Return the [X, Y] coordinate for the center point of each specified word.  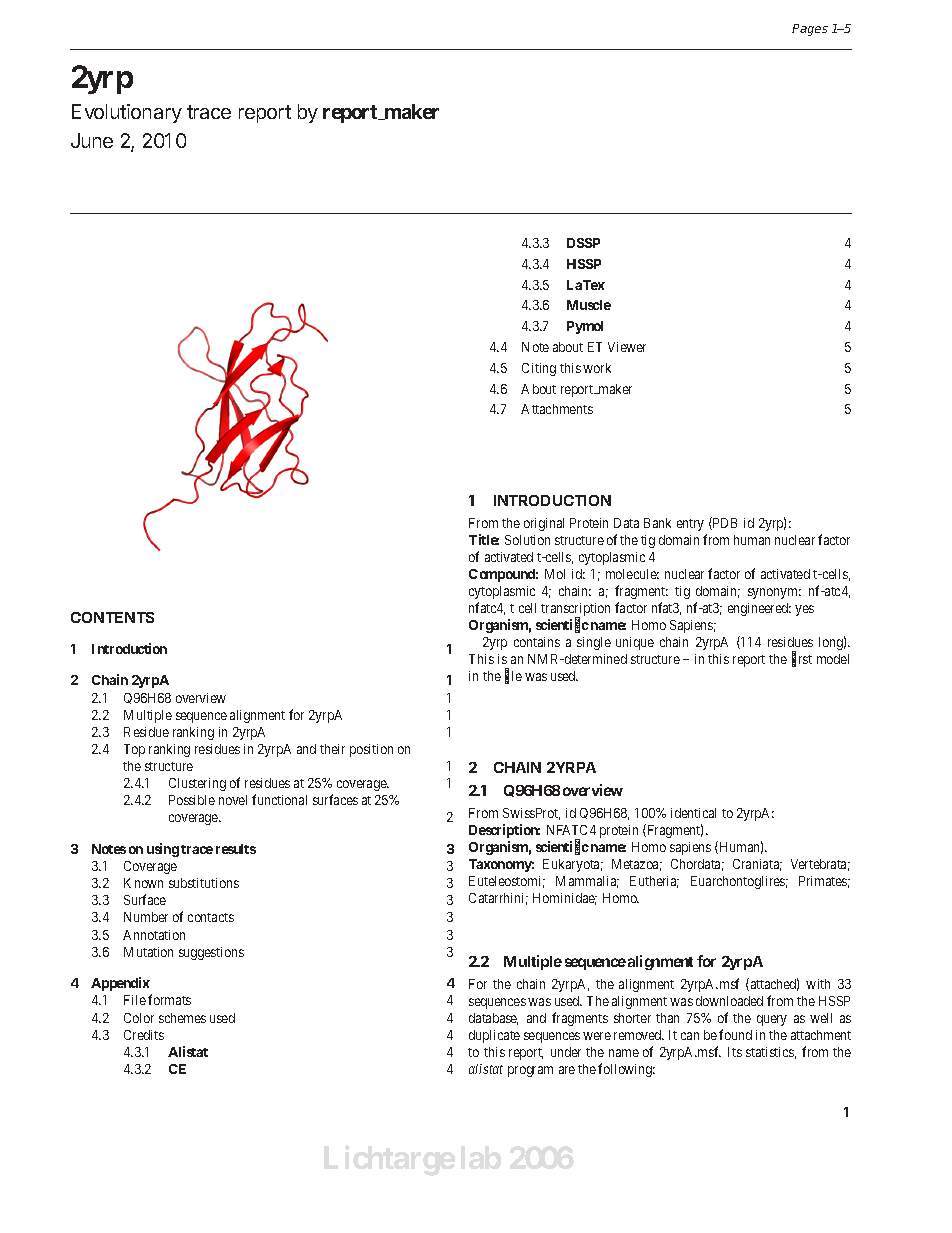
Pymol [585, 327]
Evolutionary [127, 113]
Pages [810, 30]
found [735, 1034]
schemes [182, 1018]
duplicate [494, 1036]
